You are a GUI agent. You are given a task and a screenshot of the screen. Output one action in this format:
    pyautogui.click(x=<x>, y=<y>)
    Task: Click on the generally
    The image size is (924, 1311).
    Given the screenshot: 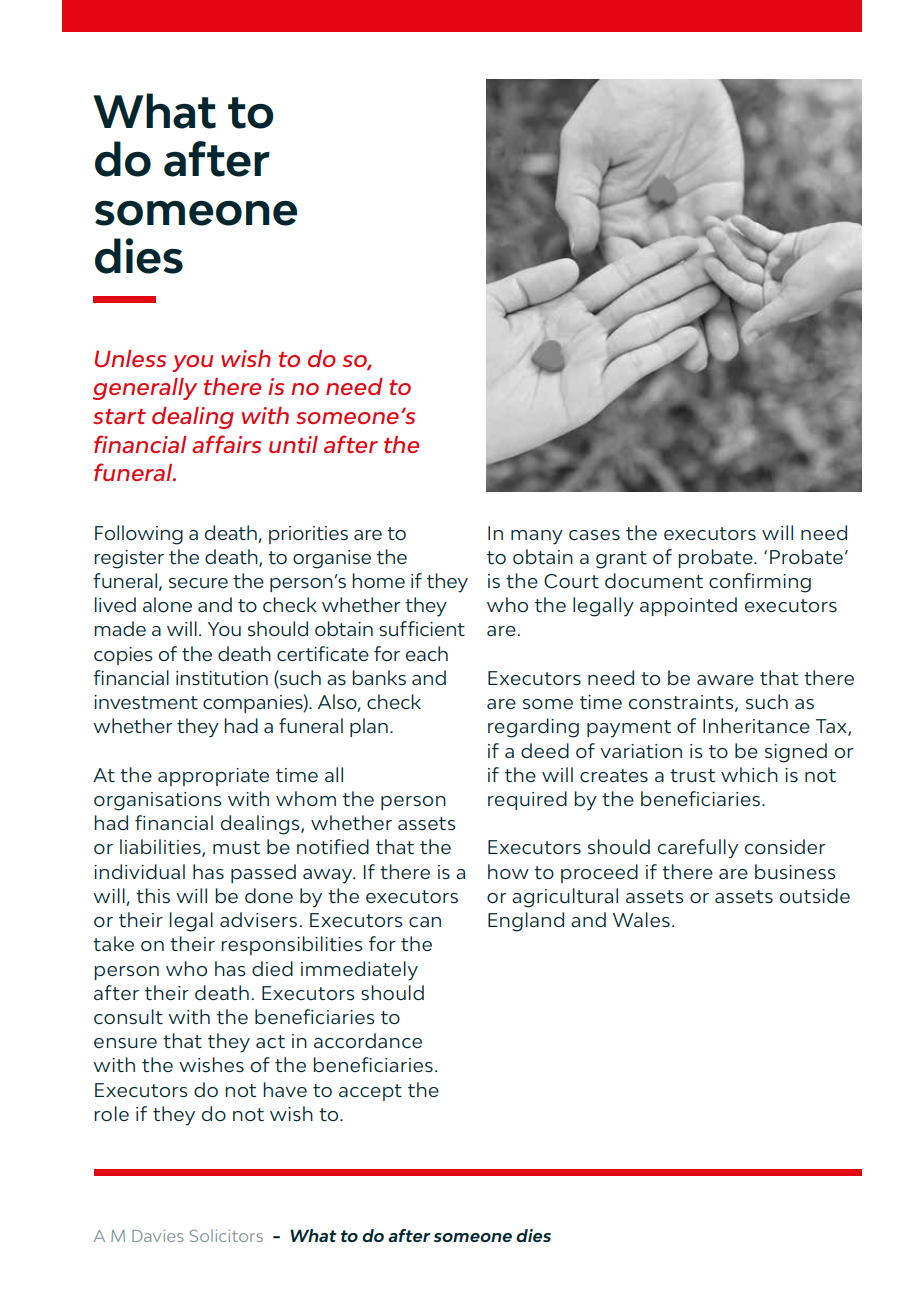 What is the action you would take?
    pyautogui.click(x=145, y=389)
